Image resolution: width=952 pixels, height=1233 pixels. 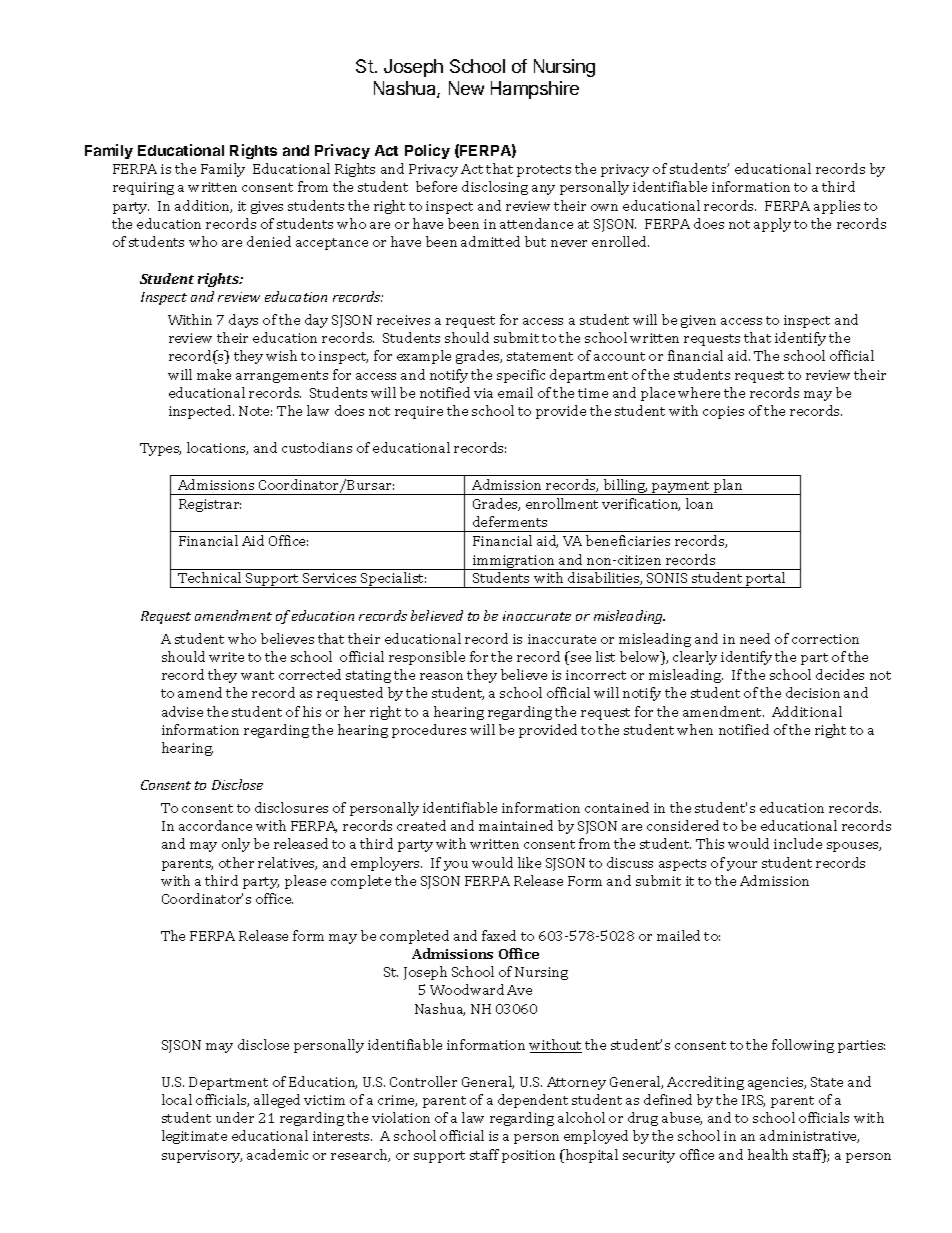 I want to click on gives, so click(x=267, y=207).
